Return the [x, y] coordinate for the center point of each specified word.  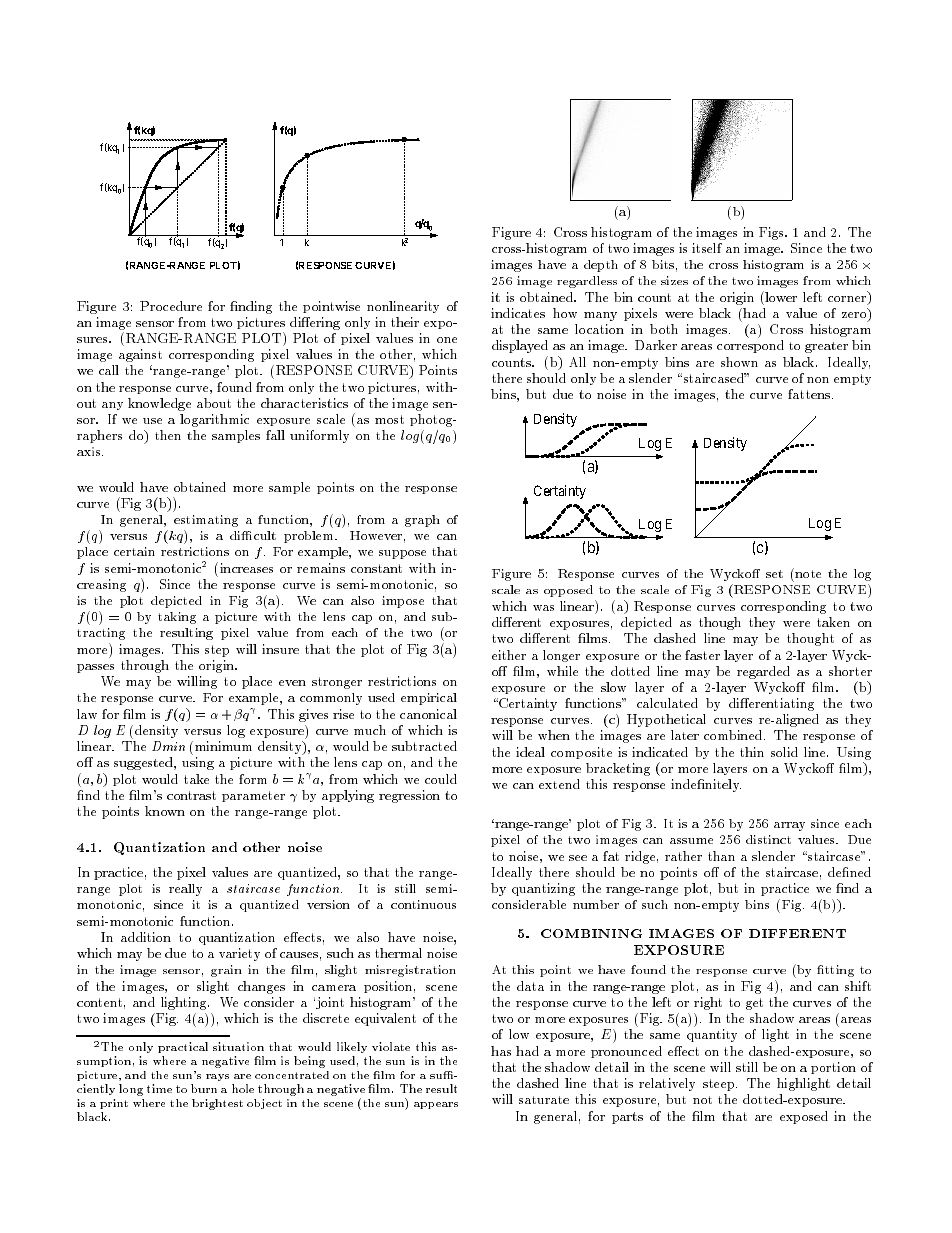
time [159, 1088]
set [774, 574]
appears [436, 1105]
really [185, 890]
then [168, 435]
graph [422, 521]
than [721, 856]
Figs [772, 233]
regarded [763, 672]
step [217, 651]
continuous [423, 904]
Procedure [171, 306]
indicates [518, 313]
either [509, 655]
